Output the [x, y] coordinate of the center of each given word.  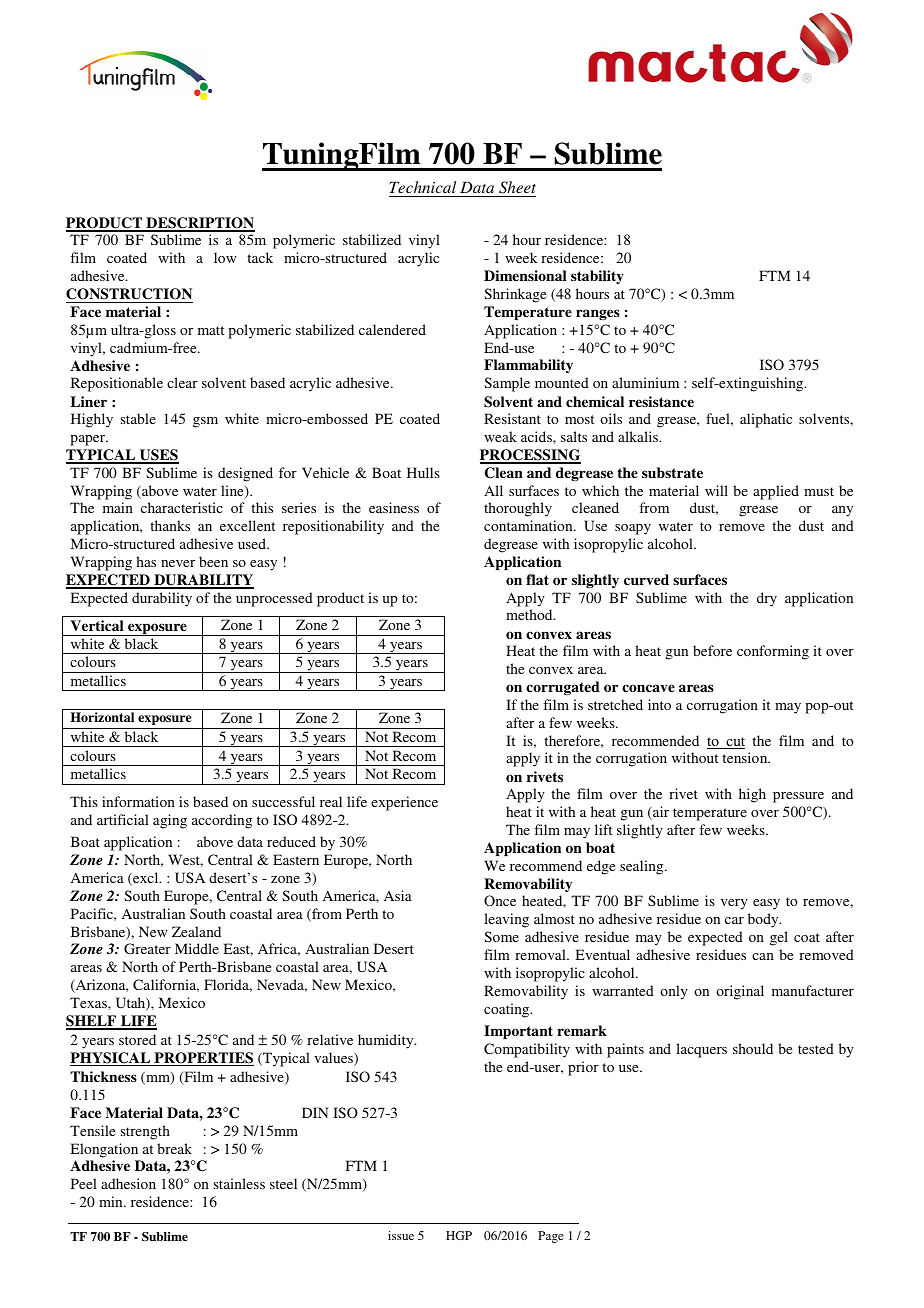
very [734, 904]
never [178, 563]
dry [767, 599]
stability [597, 277]
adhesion [128, 1183]
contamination [529, 525]
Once [500, 900]
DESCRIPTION [199, 224]
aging [170, 821]
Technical [424, 189]
